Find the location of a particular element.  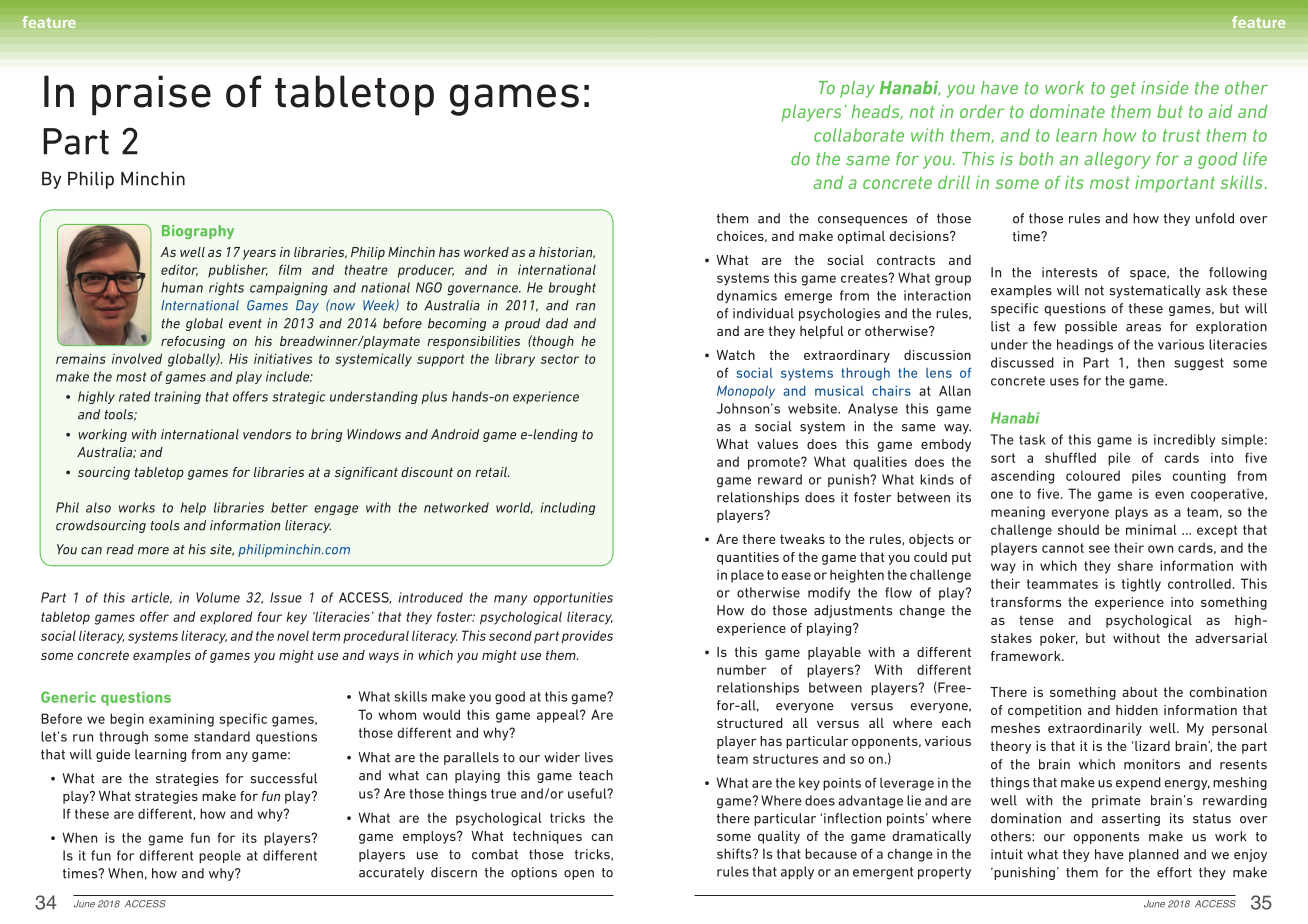

praise is located at coordinates (151, 95).
